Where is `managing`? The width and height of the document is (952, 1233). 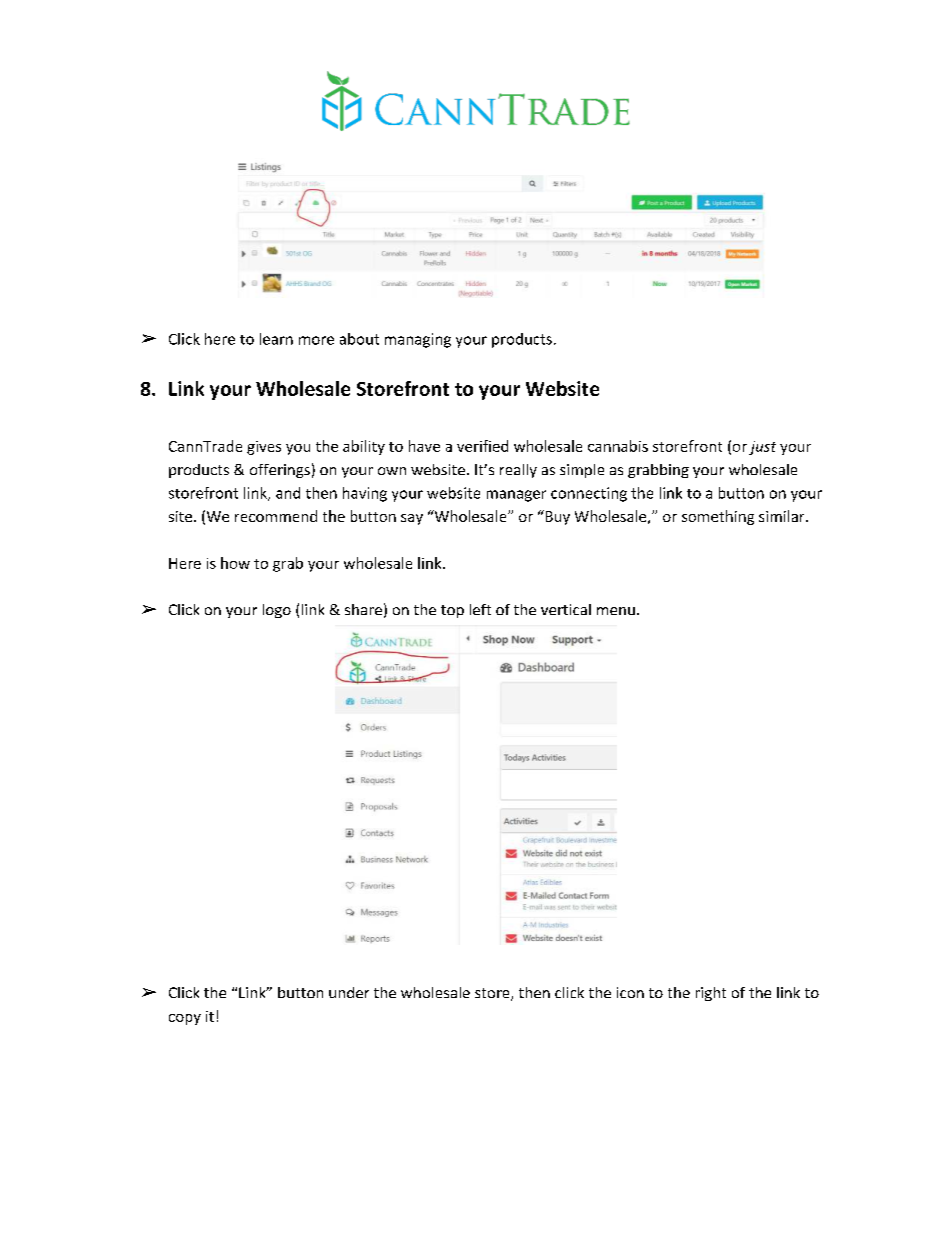 managing is located at coordinates (418, 340).
